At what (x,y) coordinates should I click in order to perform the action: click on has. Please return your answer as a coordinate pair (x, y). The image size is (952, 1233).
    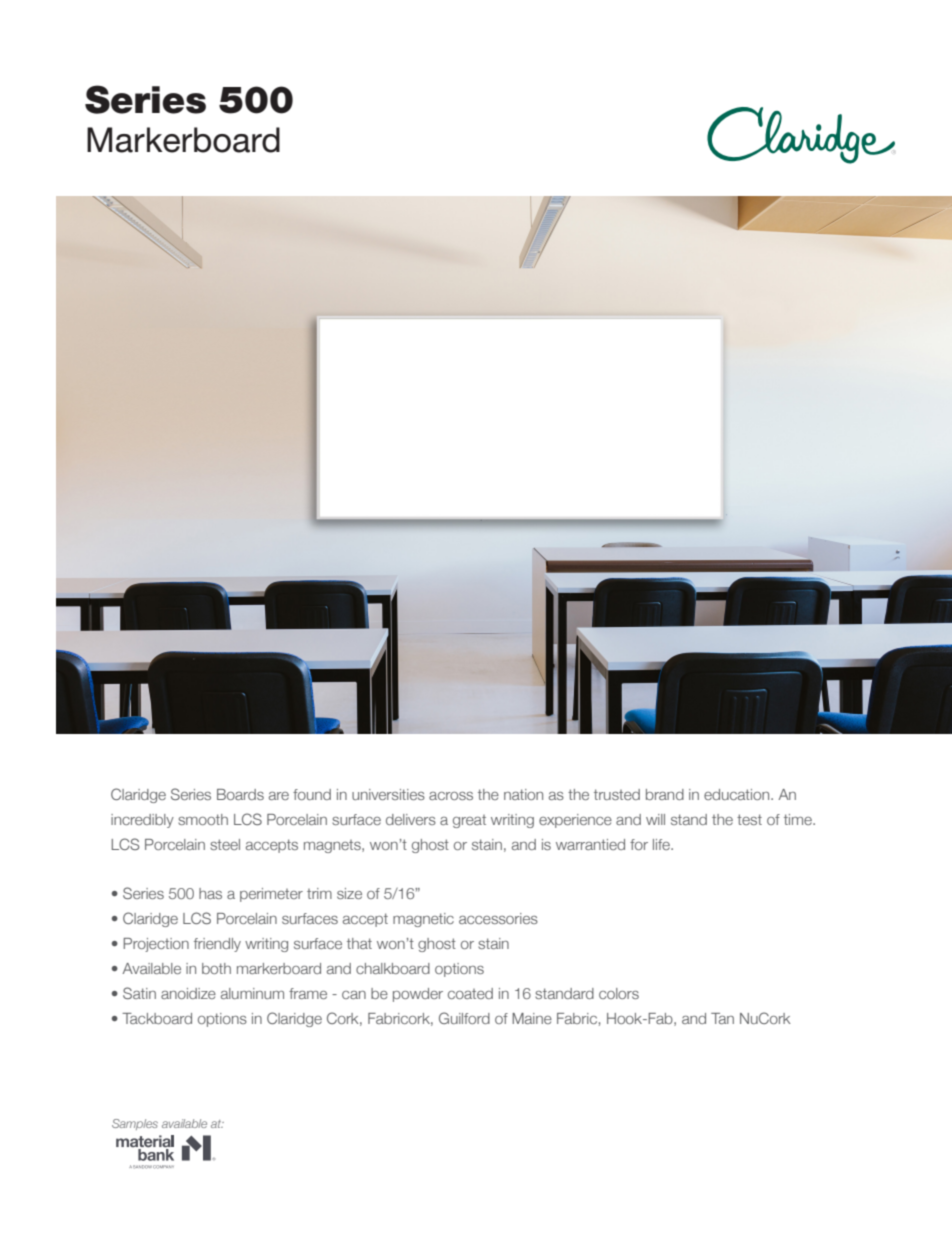
    Looking at the image, I should click on (210, 893).
